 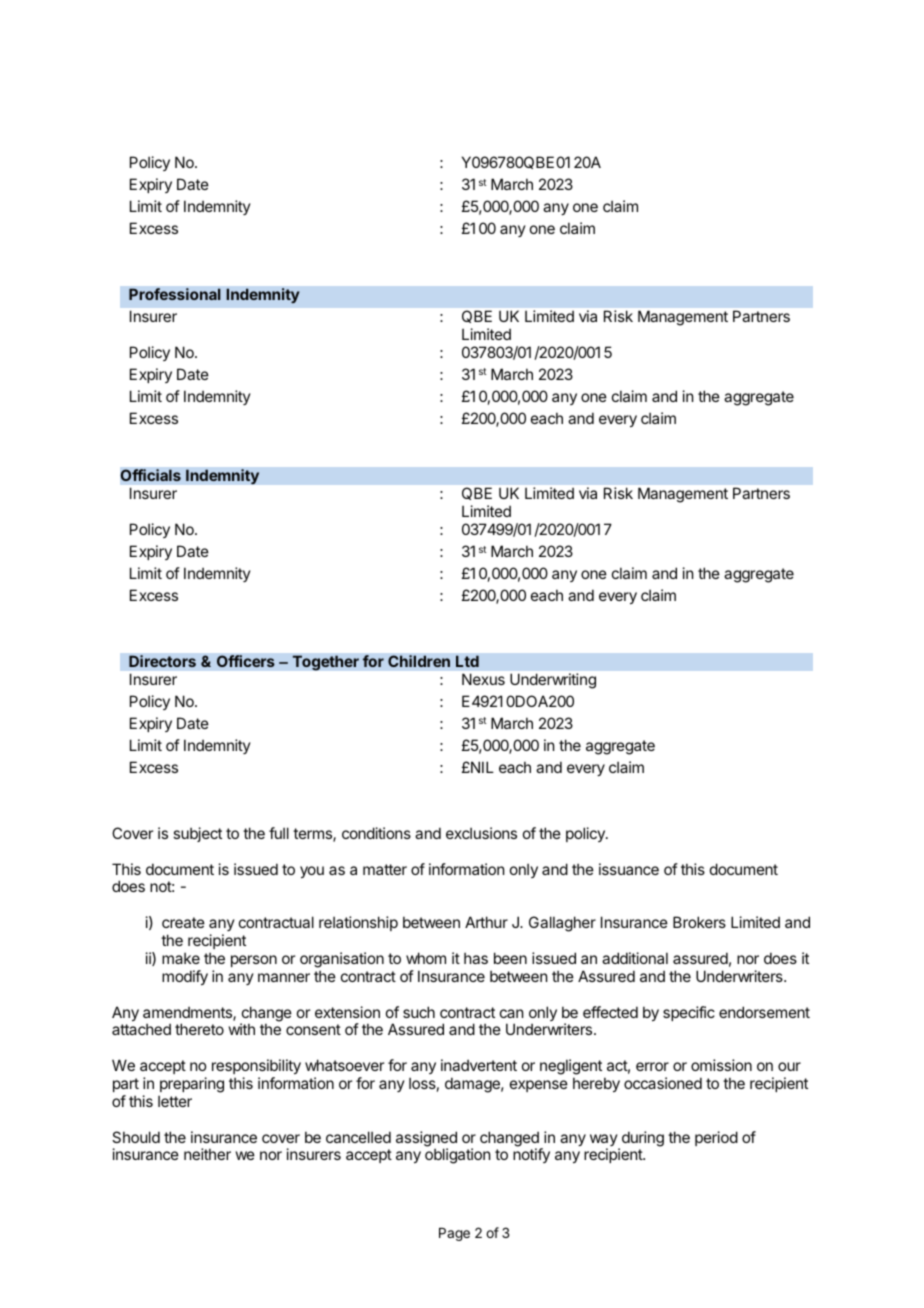 What do you see at coordinates (553, 681) in the document?
I see `Underwriting` at bounding box center [553, 681].
